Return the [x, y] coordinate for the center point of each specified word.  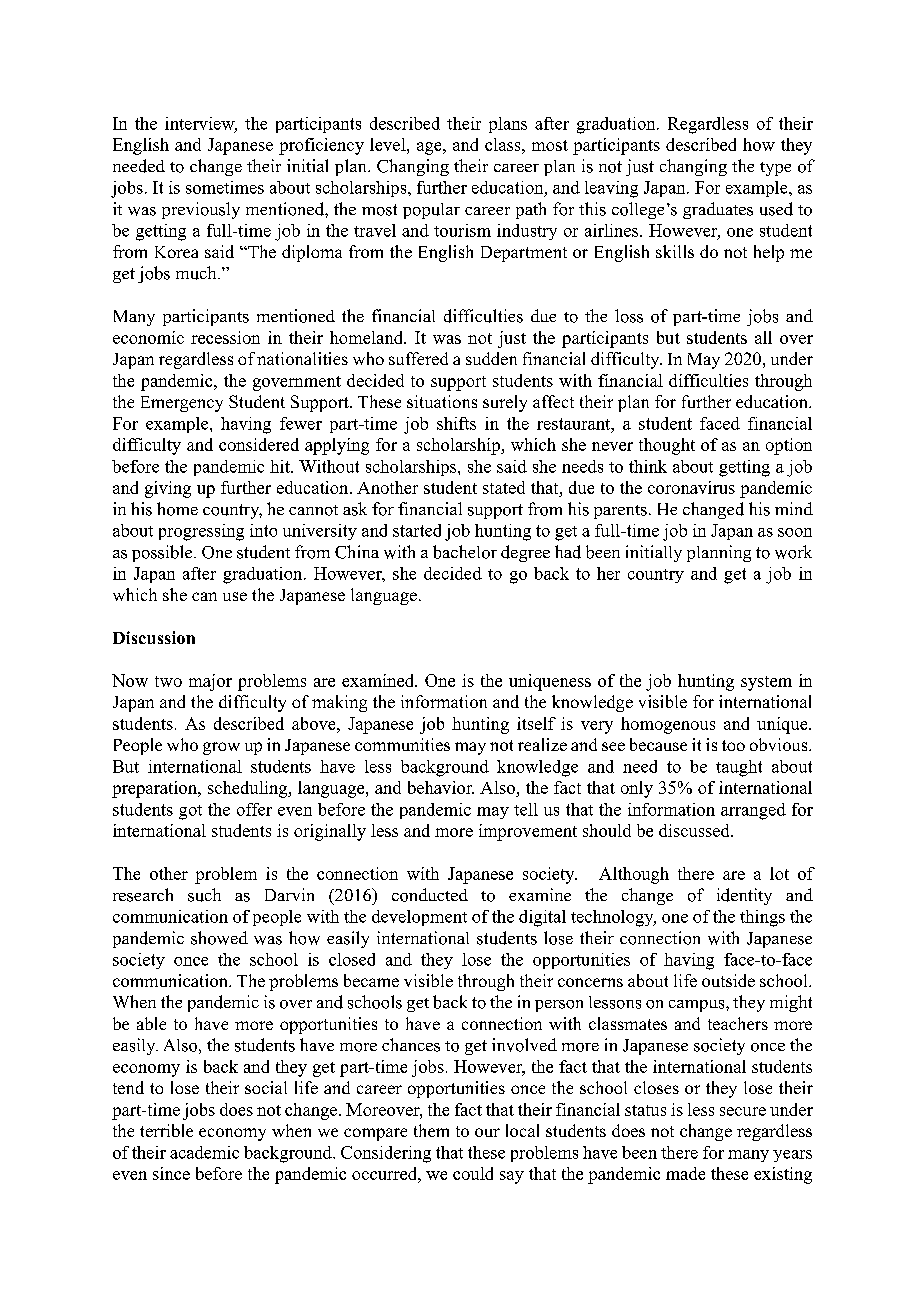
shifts [456, 423]
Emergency [182, 404]
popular [431, 211]
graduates [718, 210]
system [766, 683]
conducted [430, 895]
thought [667, 446]
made [685, 1173]
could [473, 1173]
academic [204, 1152]
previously [201, 210]
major [210, 682]
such [204, 895]
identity [744, 896]
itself [536, 723]
